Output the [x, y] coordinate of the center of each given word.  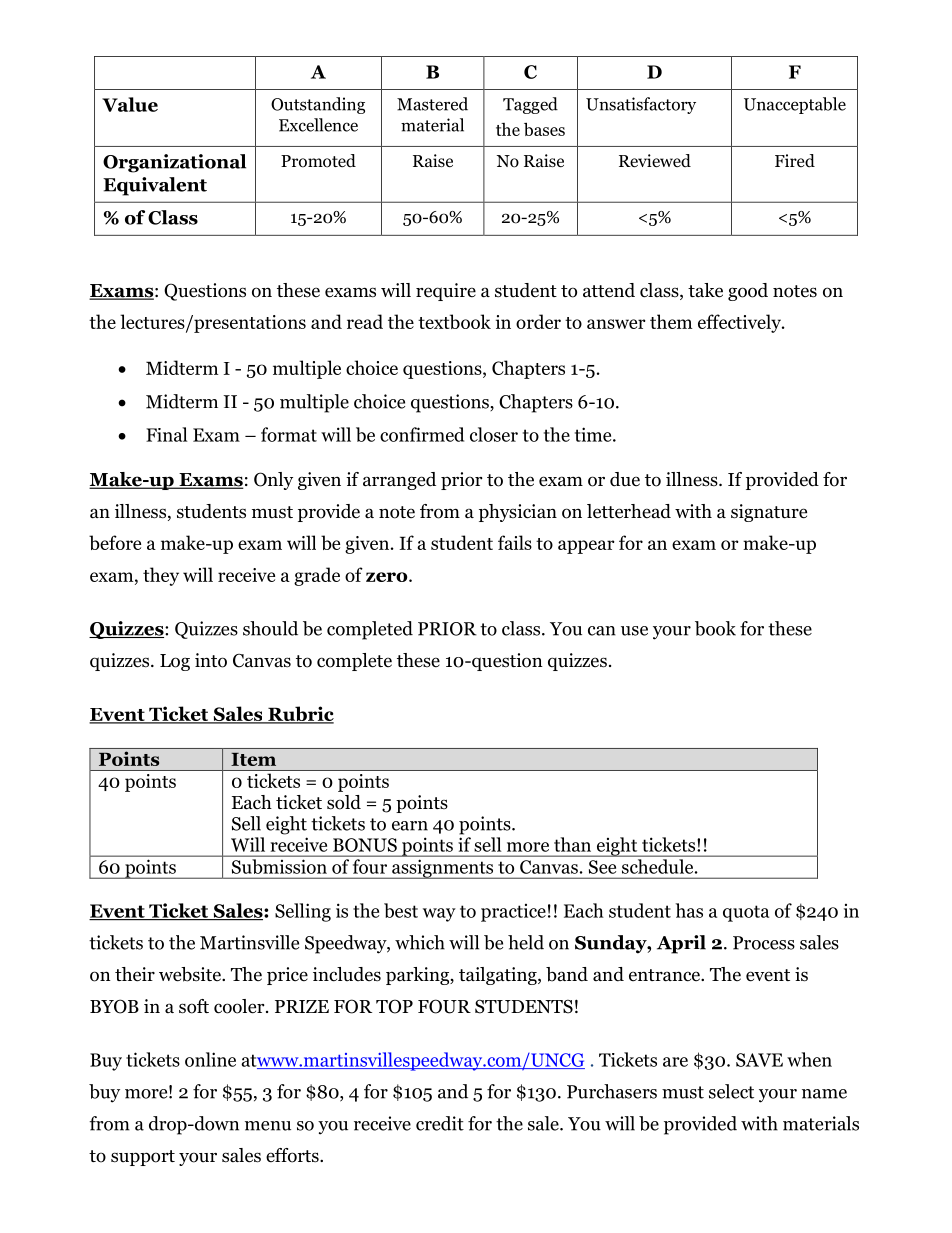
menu [268, 1126]
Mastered [432, 104]
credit [440, 1123]
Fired [795, 160]
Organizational [174, 163]
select [731, 1091]
